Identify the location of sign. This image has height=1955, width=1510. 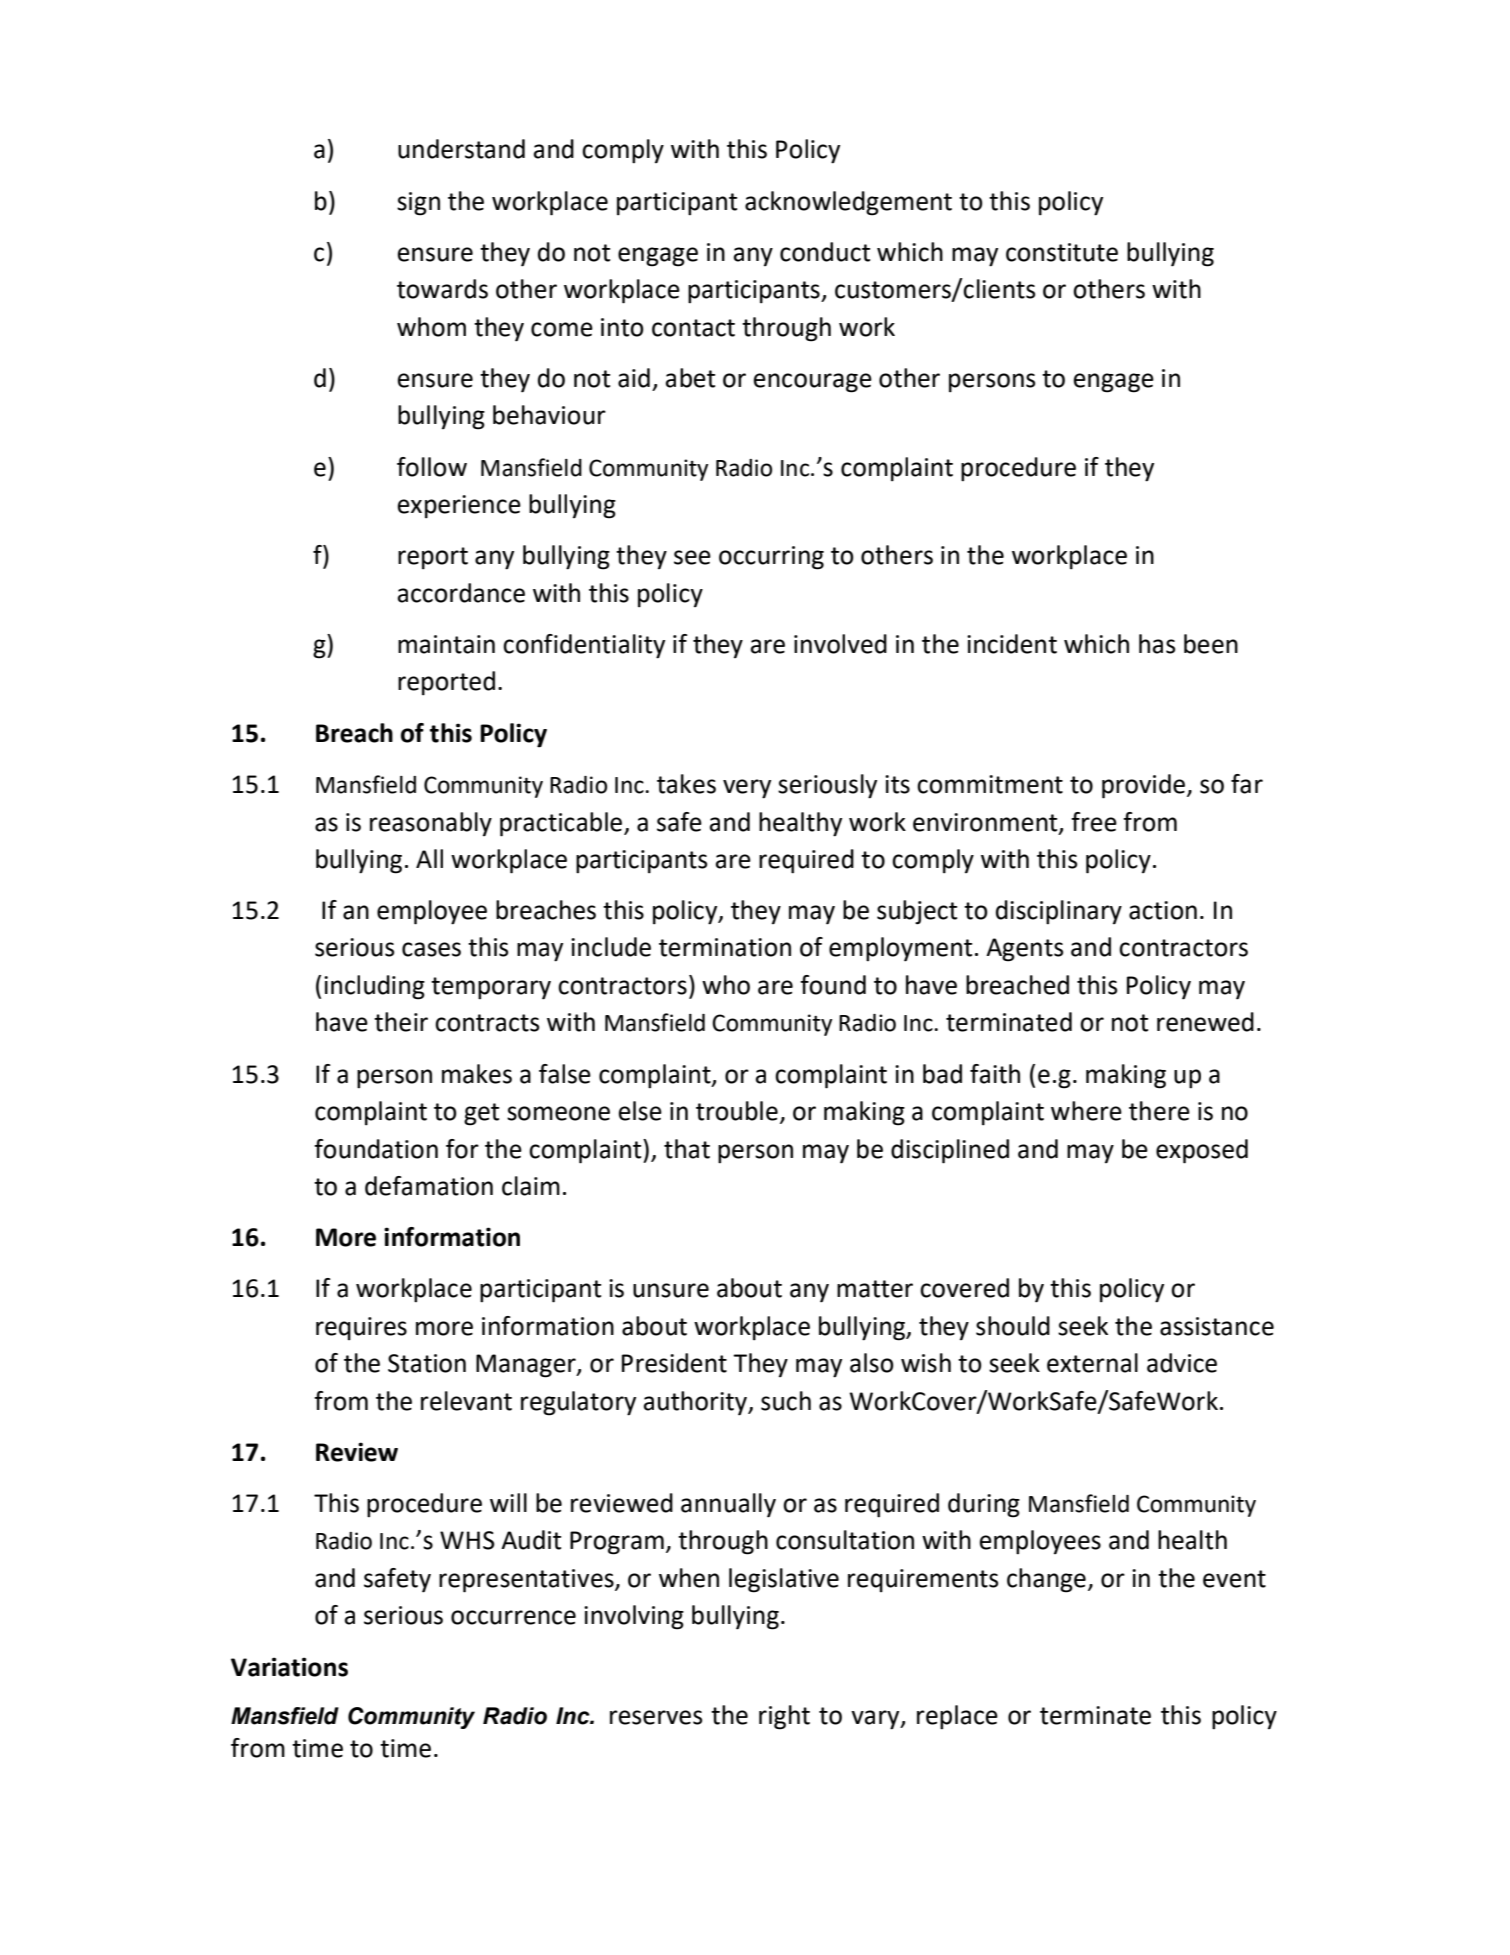
(418, 204).
